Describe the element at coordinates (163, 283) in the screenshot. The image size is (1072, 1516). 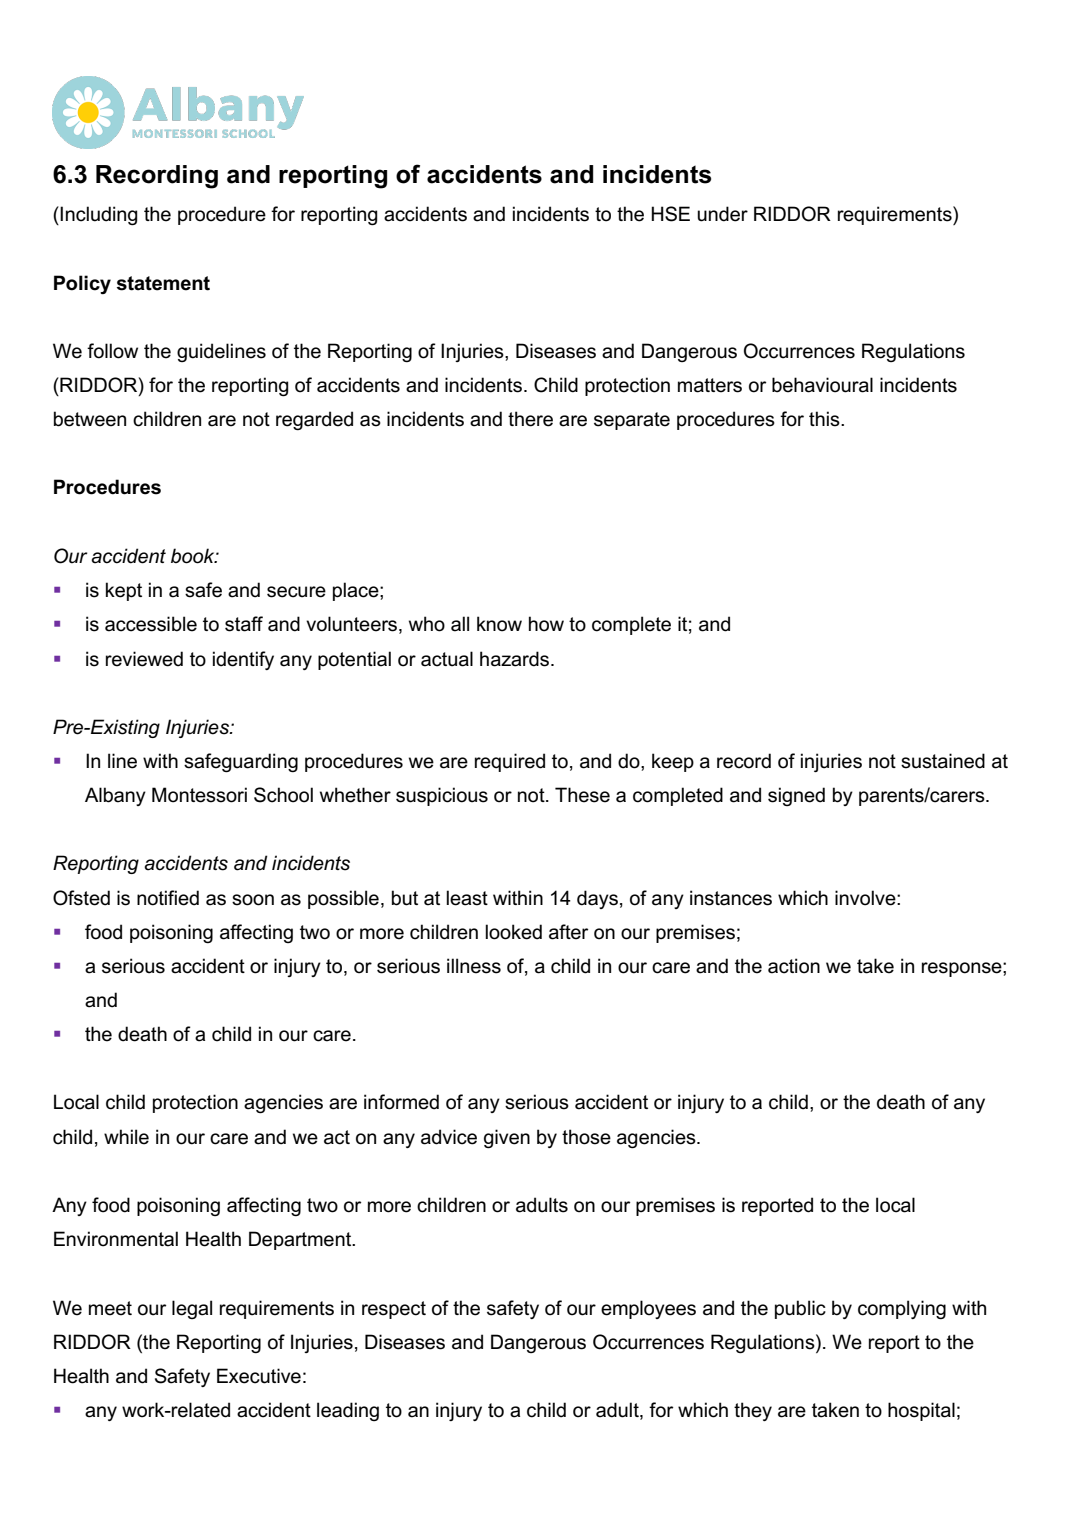
I see `statement` at that location.
